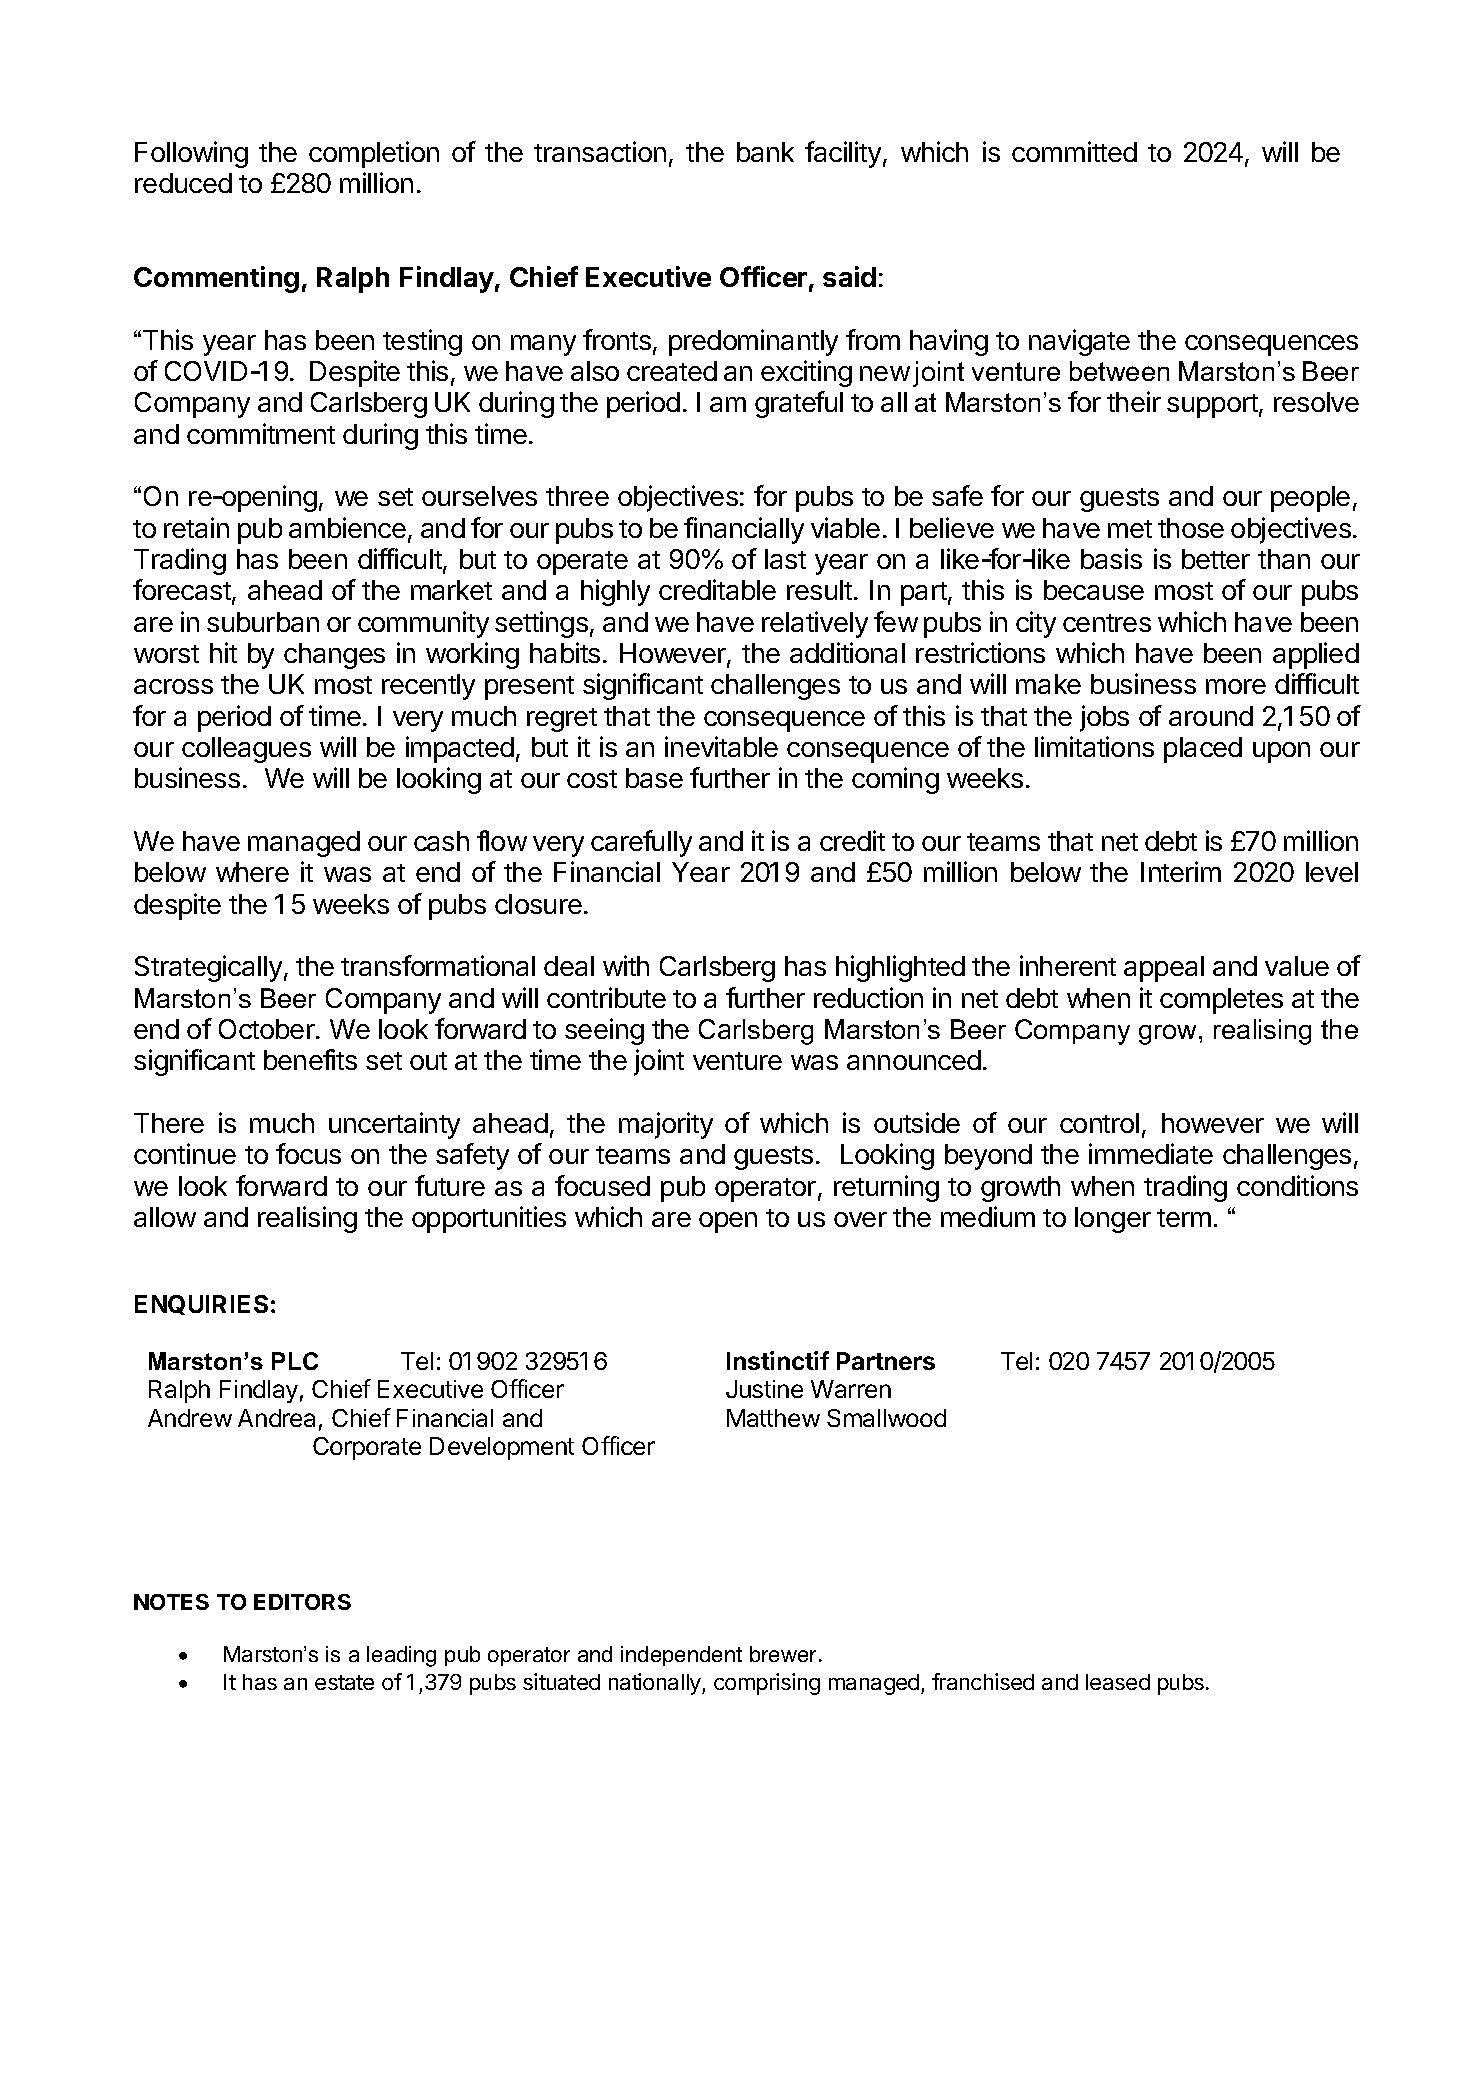 This screenshot has height=2085, width=1474. I want to click on committed, so click(1074, 151).
